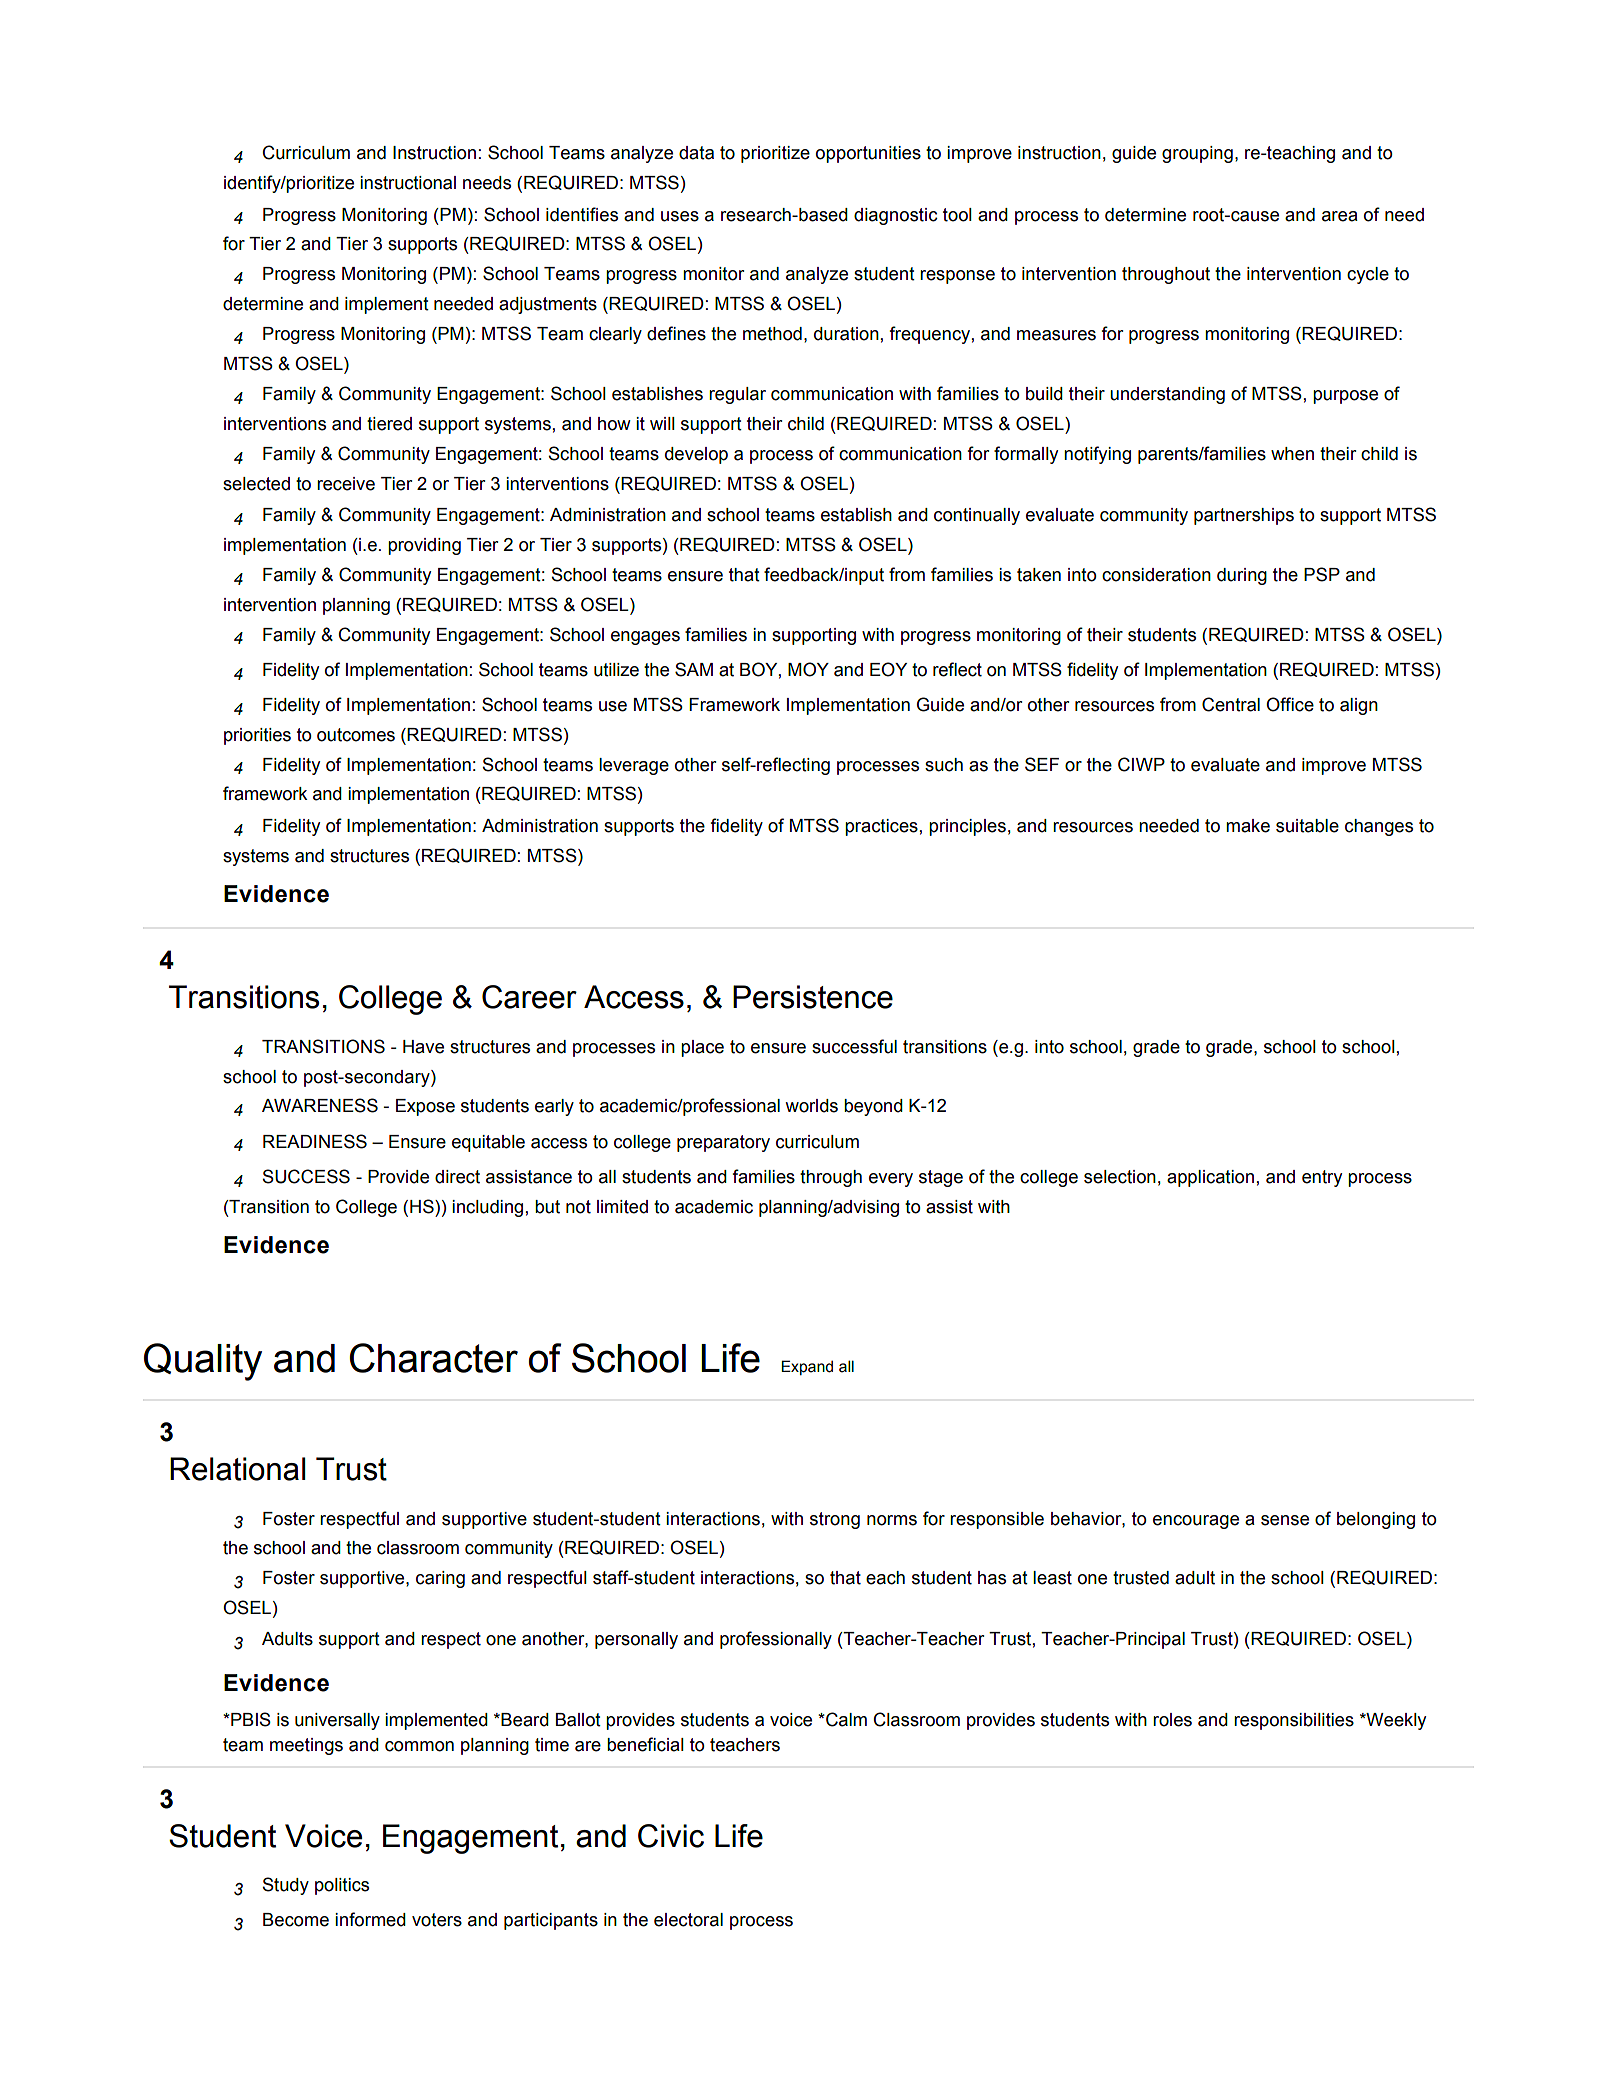 The height and width of the page is (2092, 1616). Describe the element at coordinates (582, 214) in the page. I see `identifies` at that location.
